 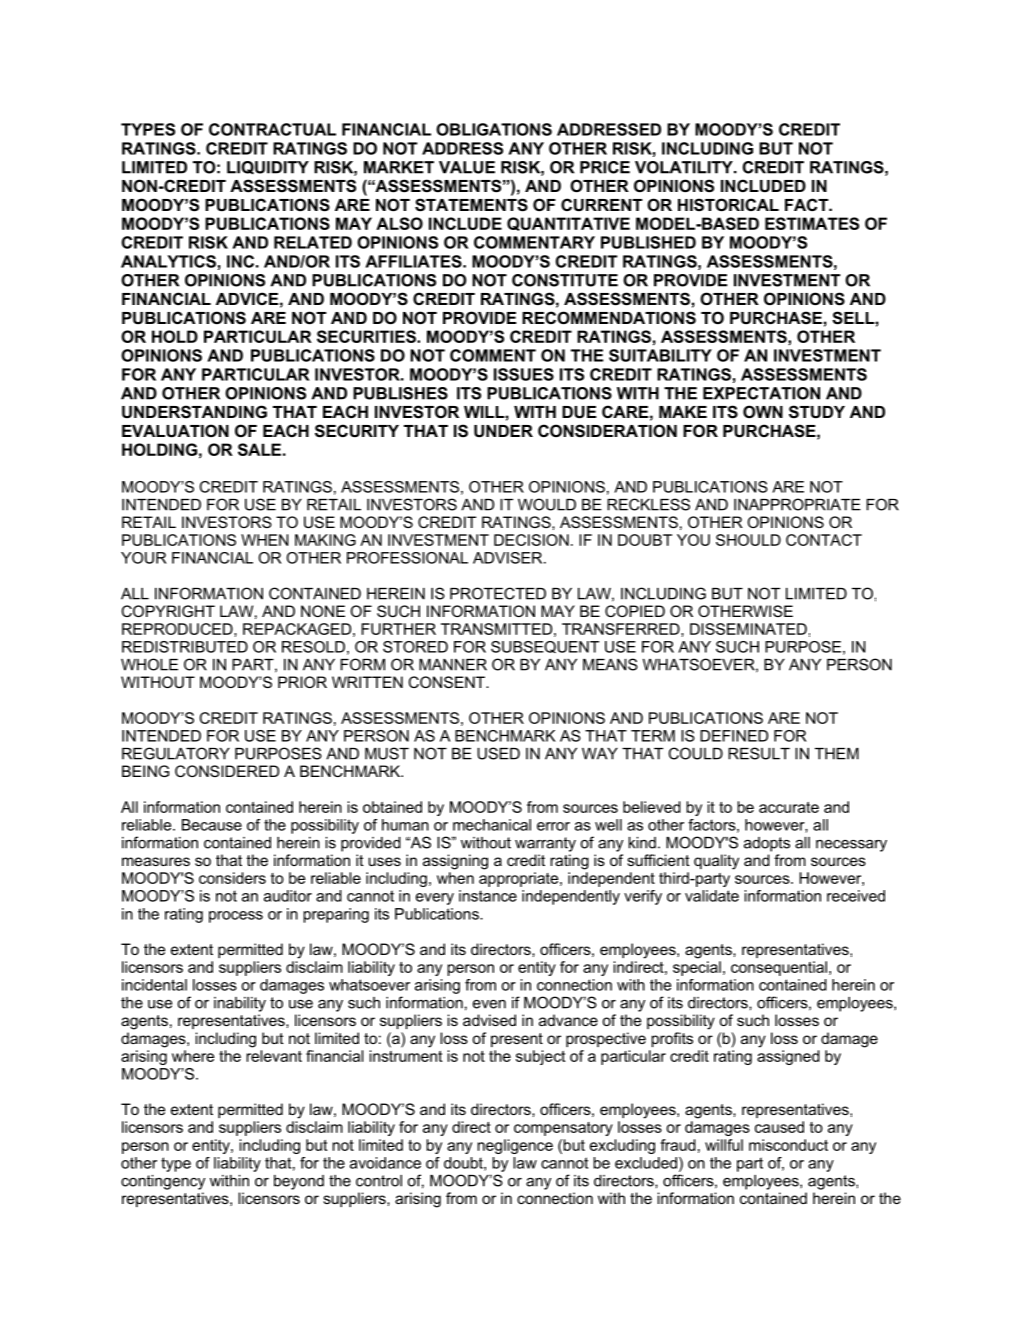 What do you see at coordinates (268, 168) in the document?
I see `LIQUIDITY` at bounding box center [268, 168].
